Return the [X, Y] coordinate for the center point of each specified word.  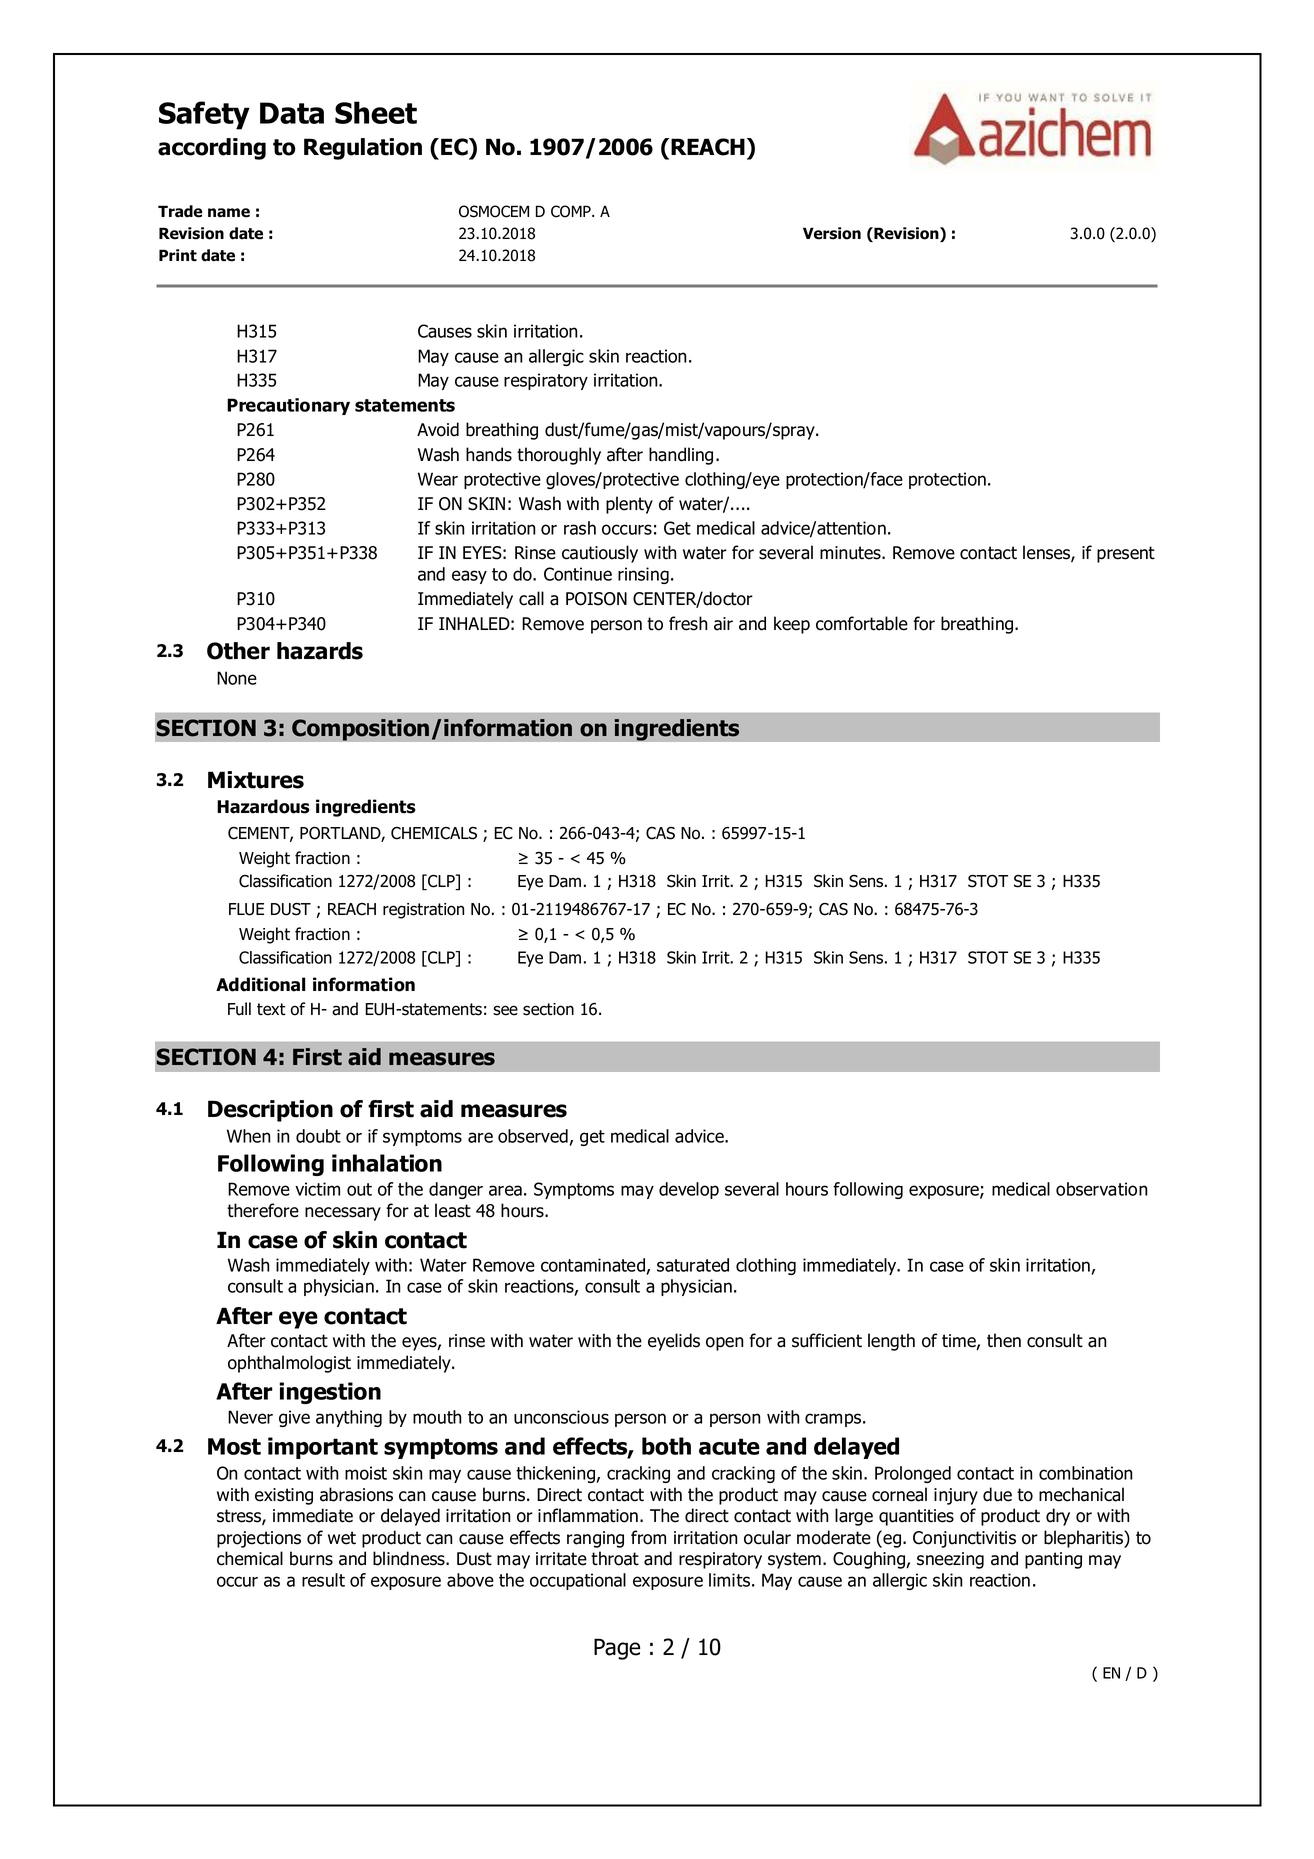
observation [1102, 1189]
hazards [320, 651]
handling [681, 456]
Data [292, 113]
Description [270, 1111]
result [323, 1580]
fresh [688, 623]
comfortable [862, 623]
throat [615, 1558]
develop [689, 1190]
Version [832, 233]
